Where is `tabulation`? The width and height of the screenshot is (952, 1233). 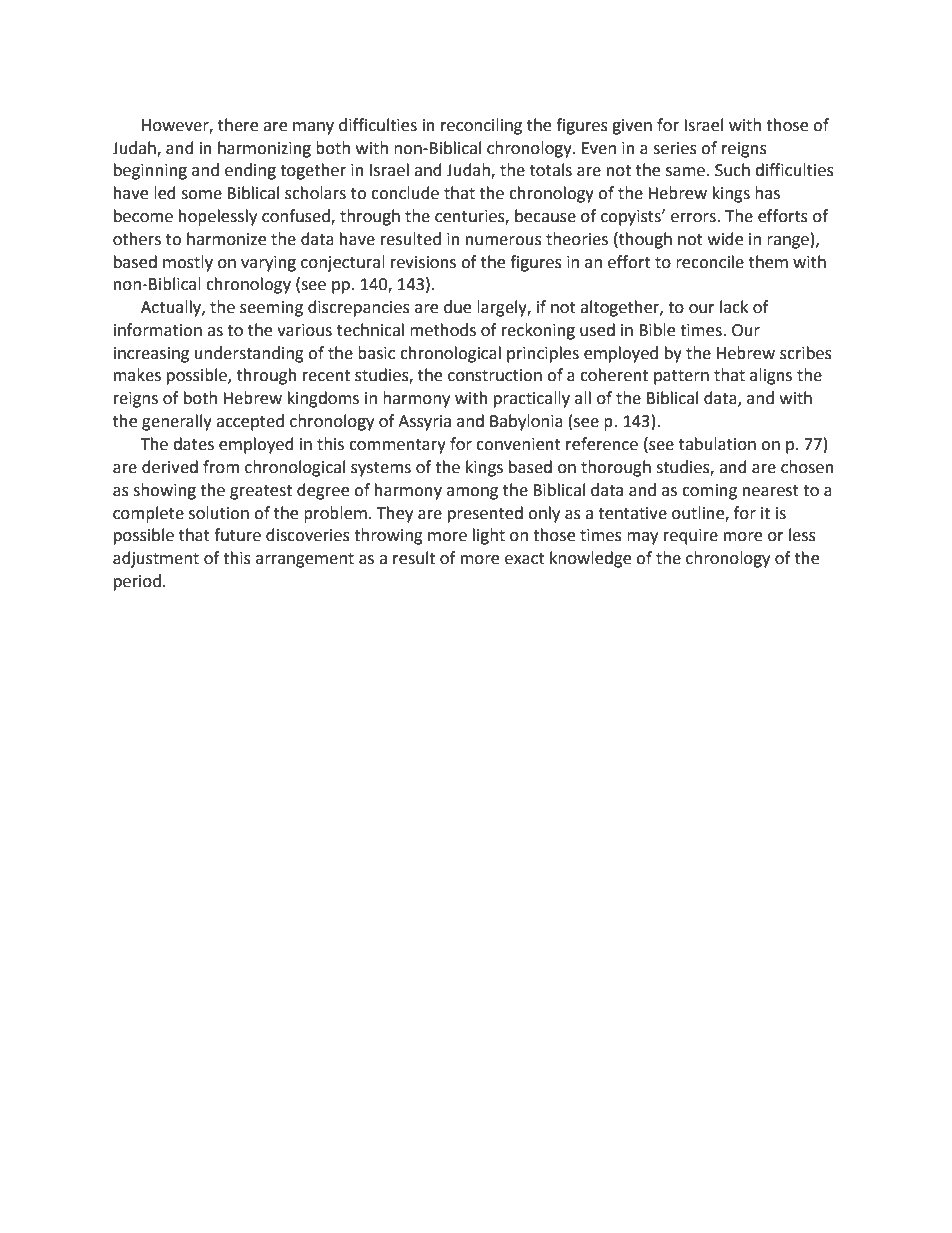
tabulation is located at coordinates (717, 444).
